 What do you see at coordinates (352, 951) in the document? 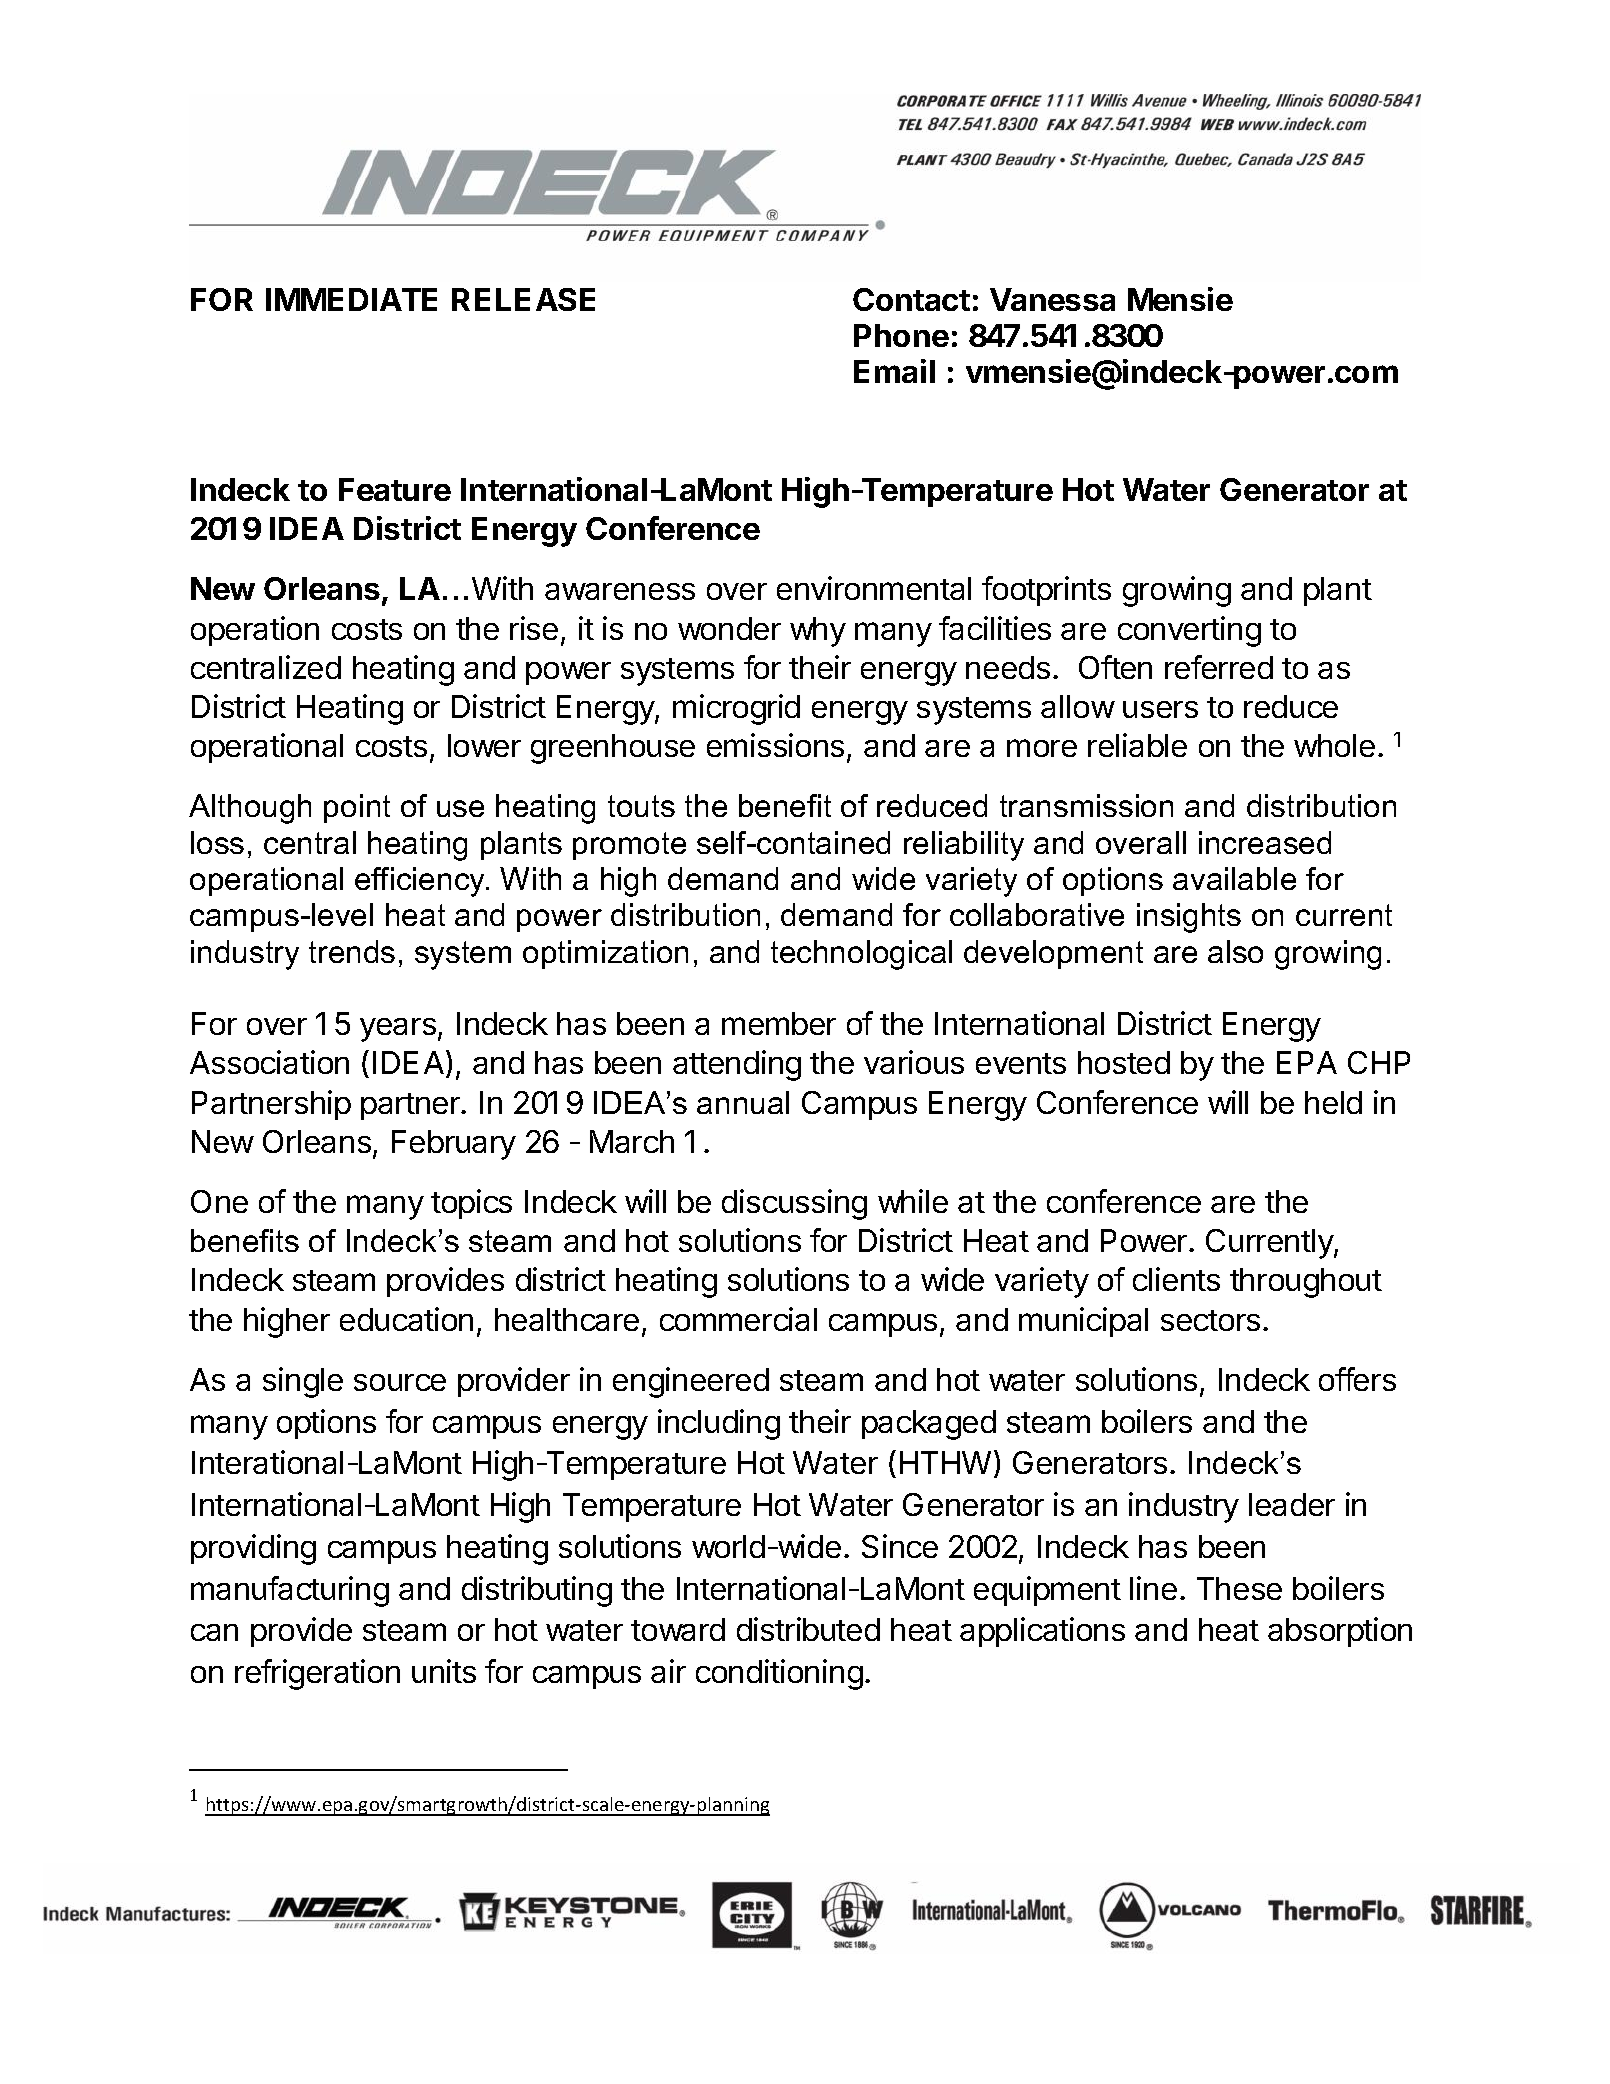
I see `trends` at bounding box center [352, 951].
